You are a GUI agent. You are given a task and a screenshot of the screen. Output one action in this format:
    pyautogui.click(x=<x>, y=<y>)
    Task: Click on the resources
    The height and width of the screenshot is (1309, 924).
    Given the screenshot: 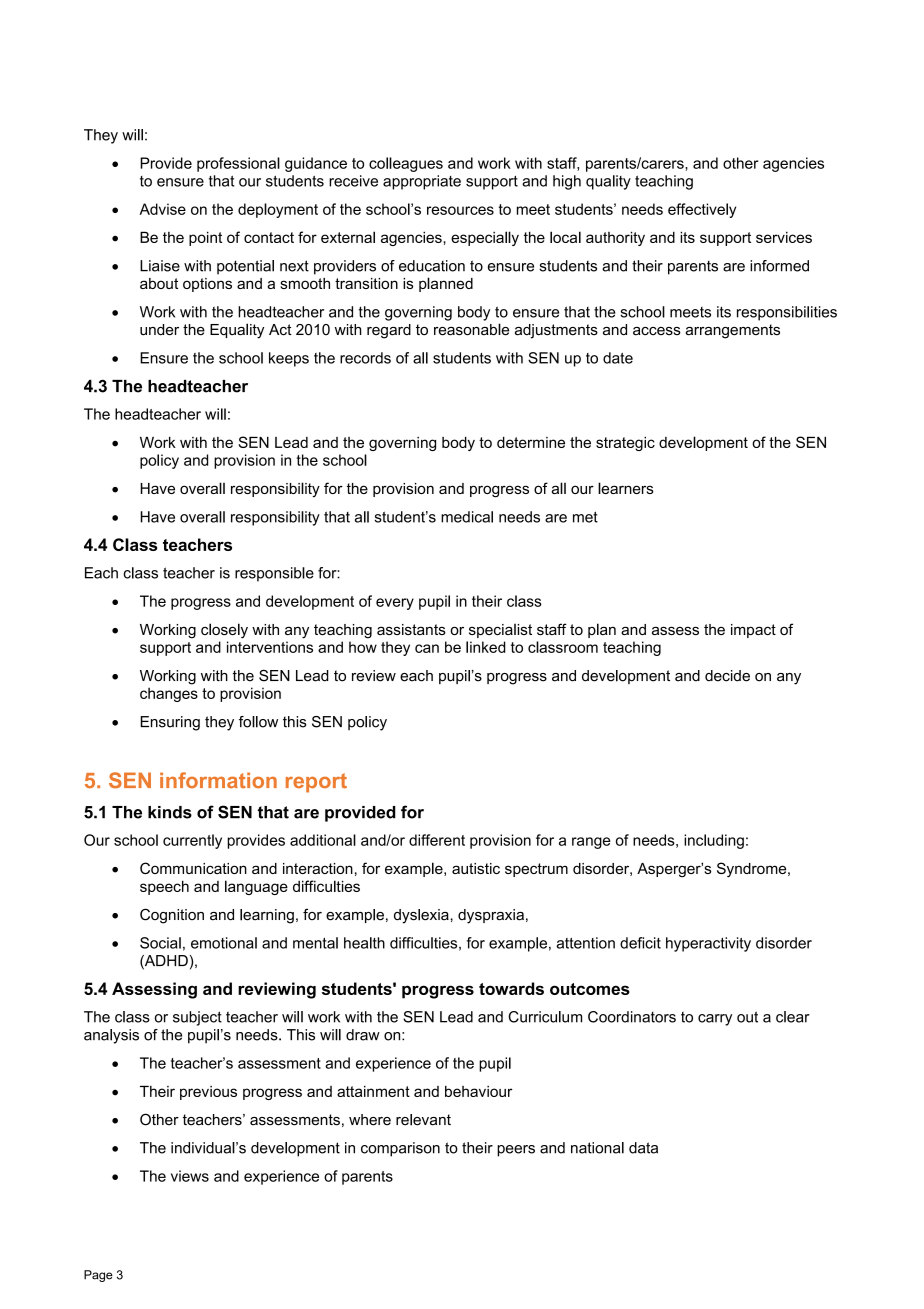 What is the action you would take?
    pyautogui.click(x=460, y=210)
